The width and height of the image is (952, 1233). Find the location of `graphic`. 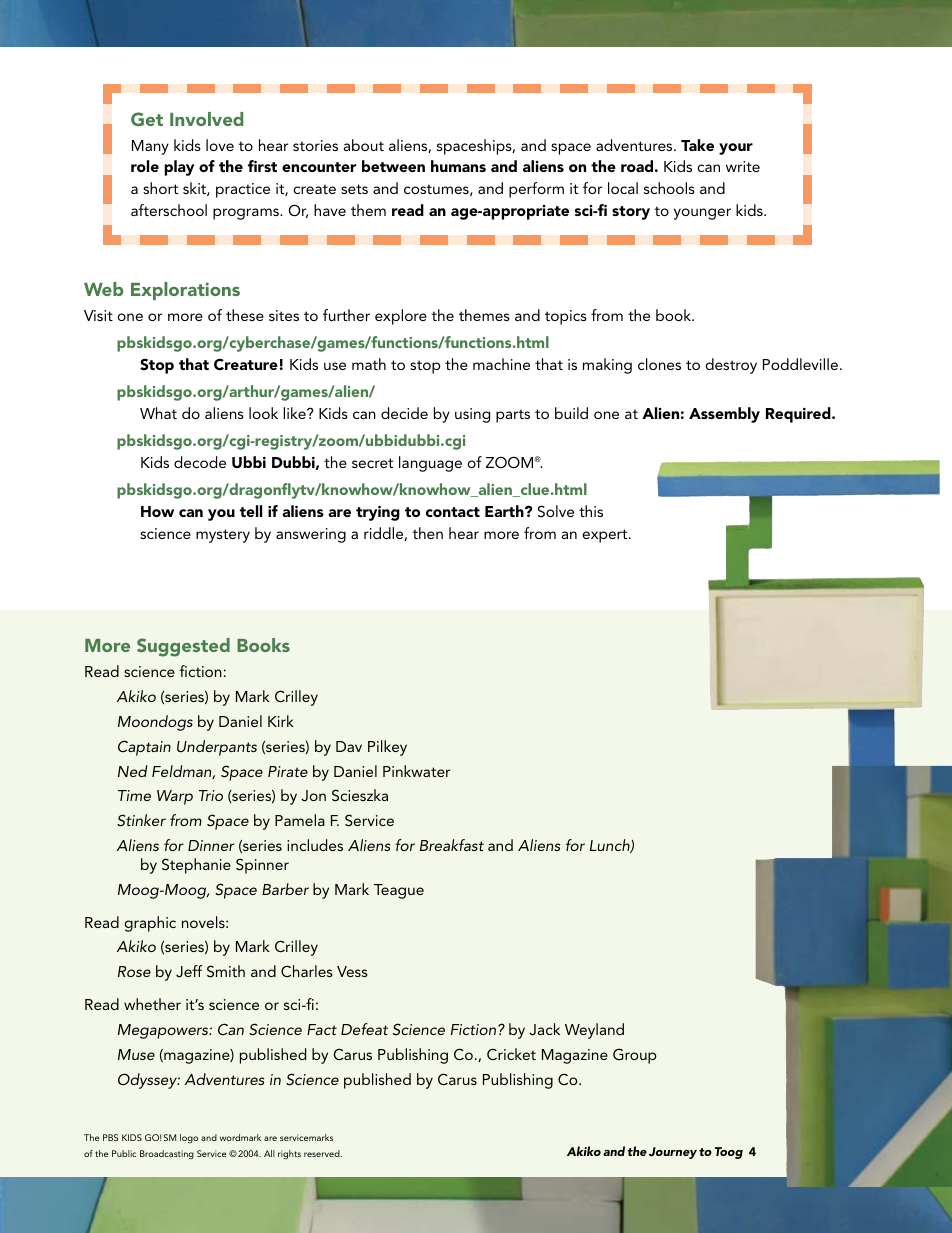

graphic is located at coordinates (150, 924).
